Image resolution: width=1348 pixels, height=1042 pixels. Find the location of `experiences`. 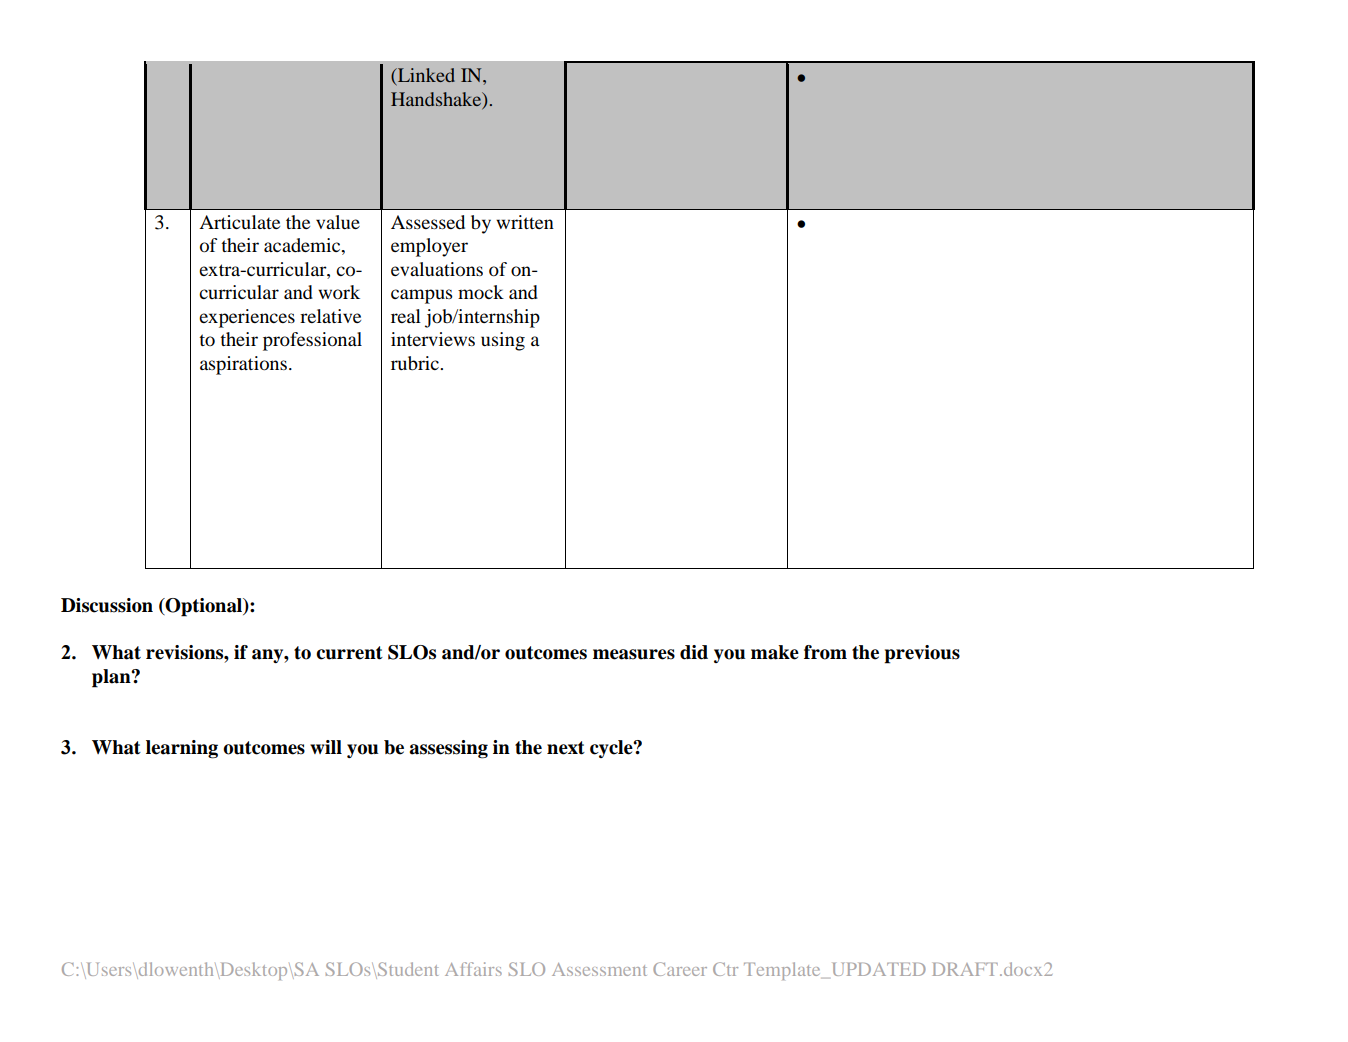

experiences is located at coordinates (247, 318).
